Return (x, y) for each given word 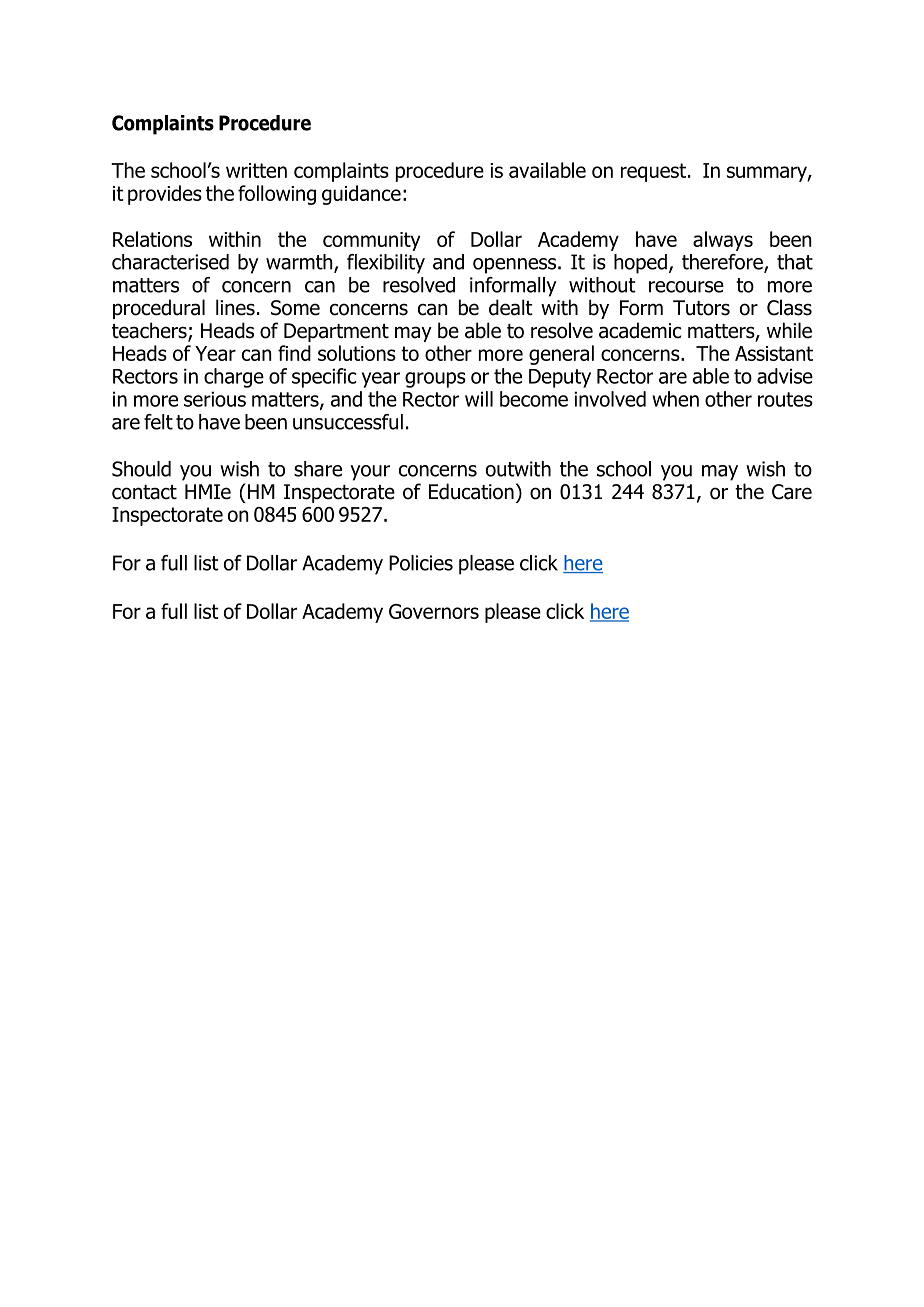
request (653, 172)
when (675, 399)
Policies (421, 563)
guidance (361, 195)
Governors (434, 611)
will (479, 399)
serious (215, 399)
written (256, 170)
